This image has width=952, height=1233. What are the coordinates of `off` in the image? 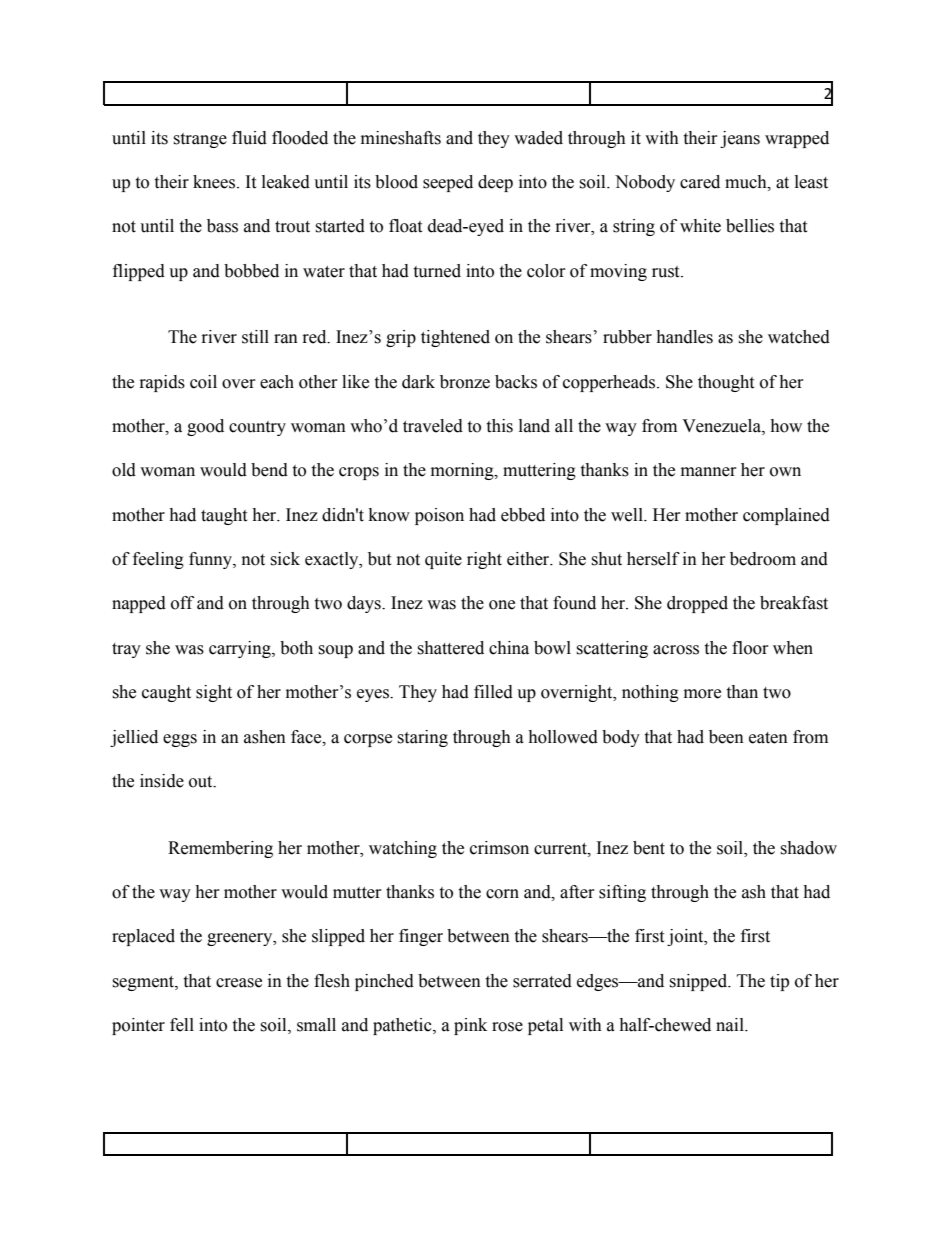 It's located at (182, 603).
